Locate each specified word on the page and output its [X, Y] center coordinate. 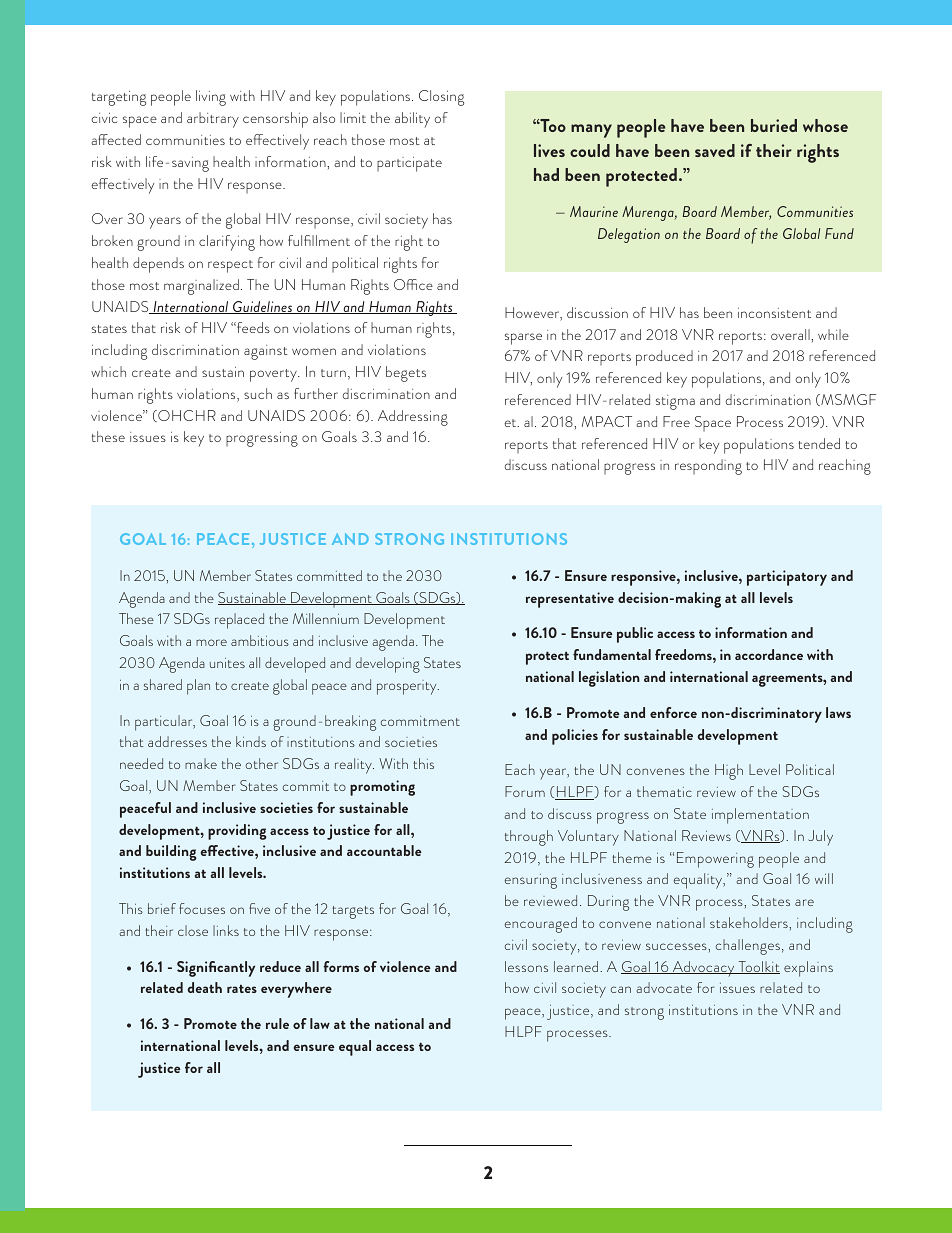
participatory [787, 578]
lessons [526, 966]
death [205, 987]
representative [570, 600]
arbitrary [213, 120]
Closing [441, 98]
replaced [239, 621]
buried [774, 125]
